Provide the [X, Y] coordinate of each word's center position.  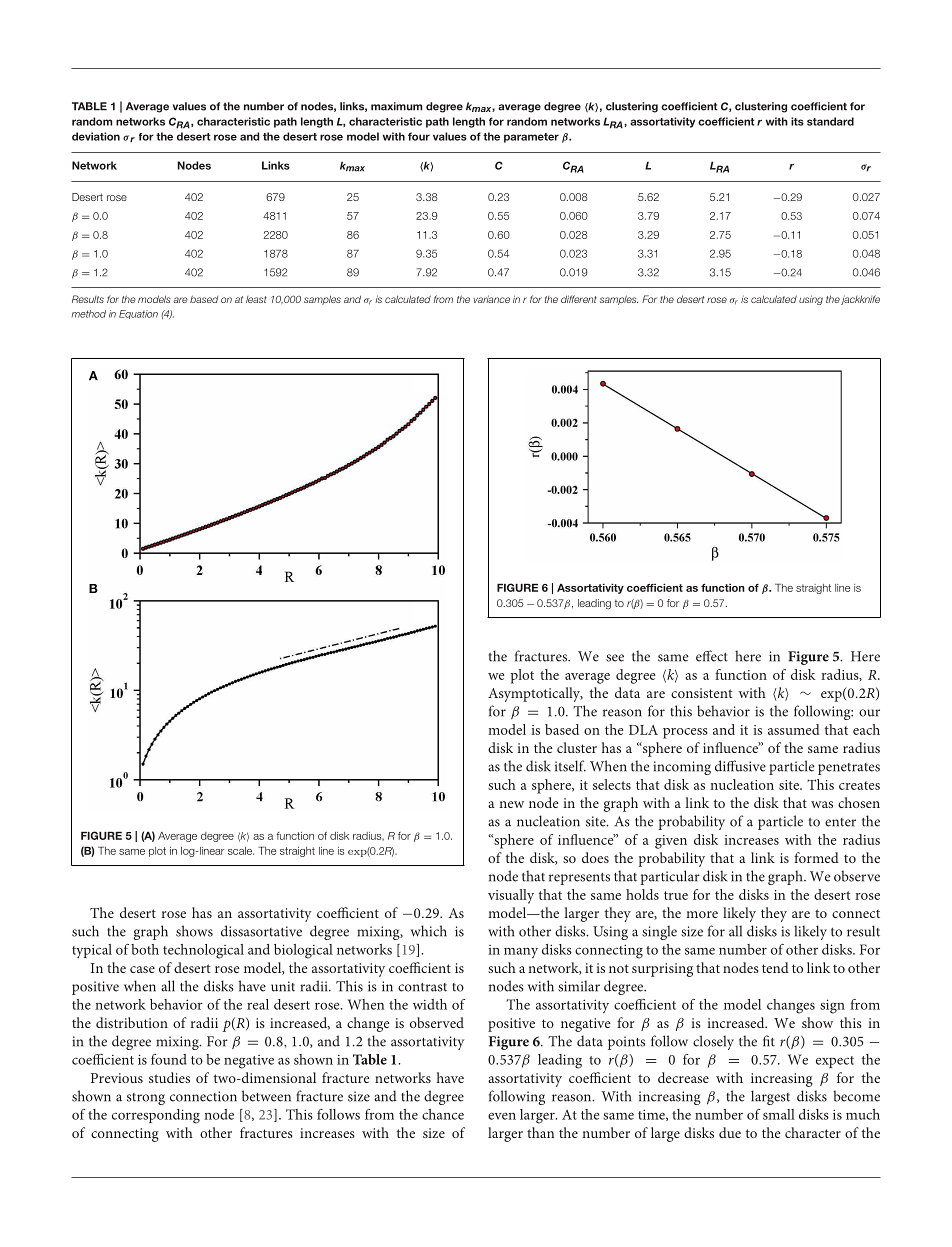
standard [830, 121]
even [502, 1116]
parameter [531, 138]
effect [712, 656]
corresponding [156, 1116]
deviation [96, 136]
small [779, 1114]
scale [241, 851]
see [615, 658]
